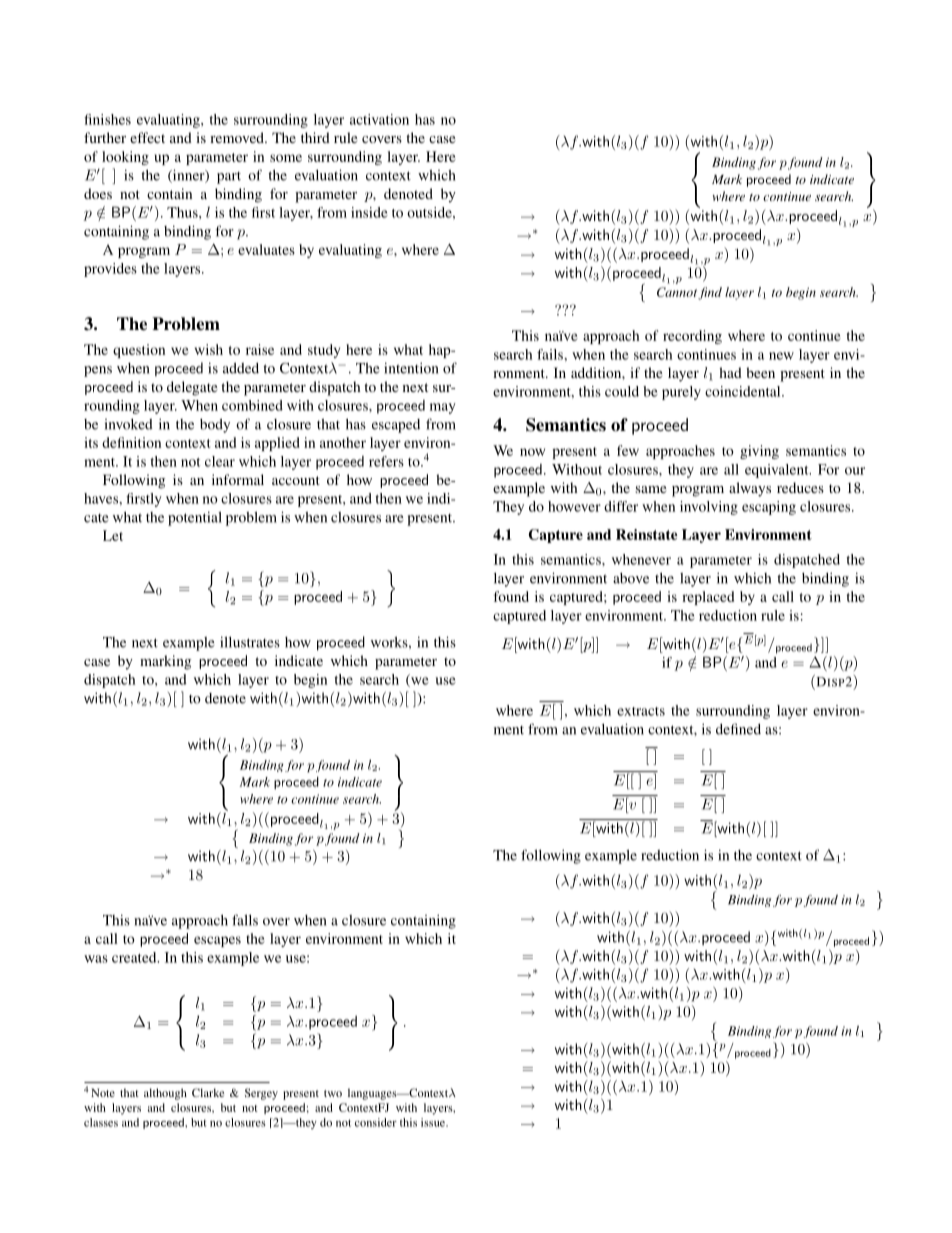  What do you see at coordinates (245, 920) in the screenshot?
I see `falls` at bounding box center [245, 920].
